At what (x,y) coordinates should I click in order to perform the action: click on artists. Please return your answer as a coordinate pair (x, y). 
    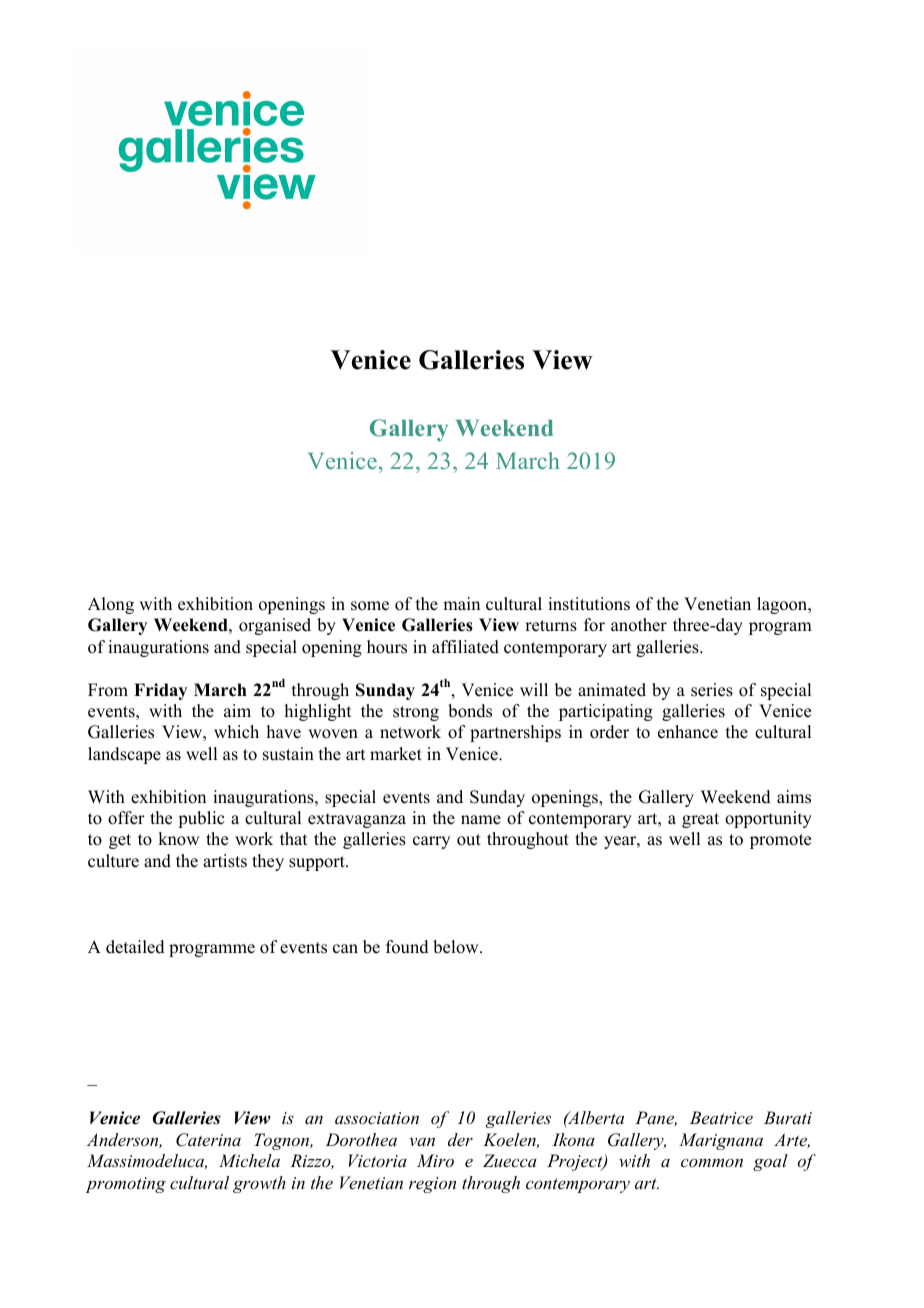
    Looking at the image, I should click on (225, 861).
